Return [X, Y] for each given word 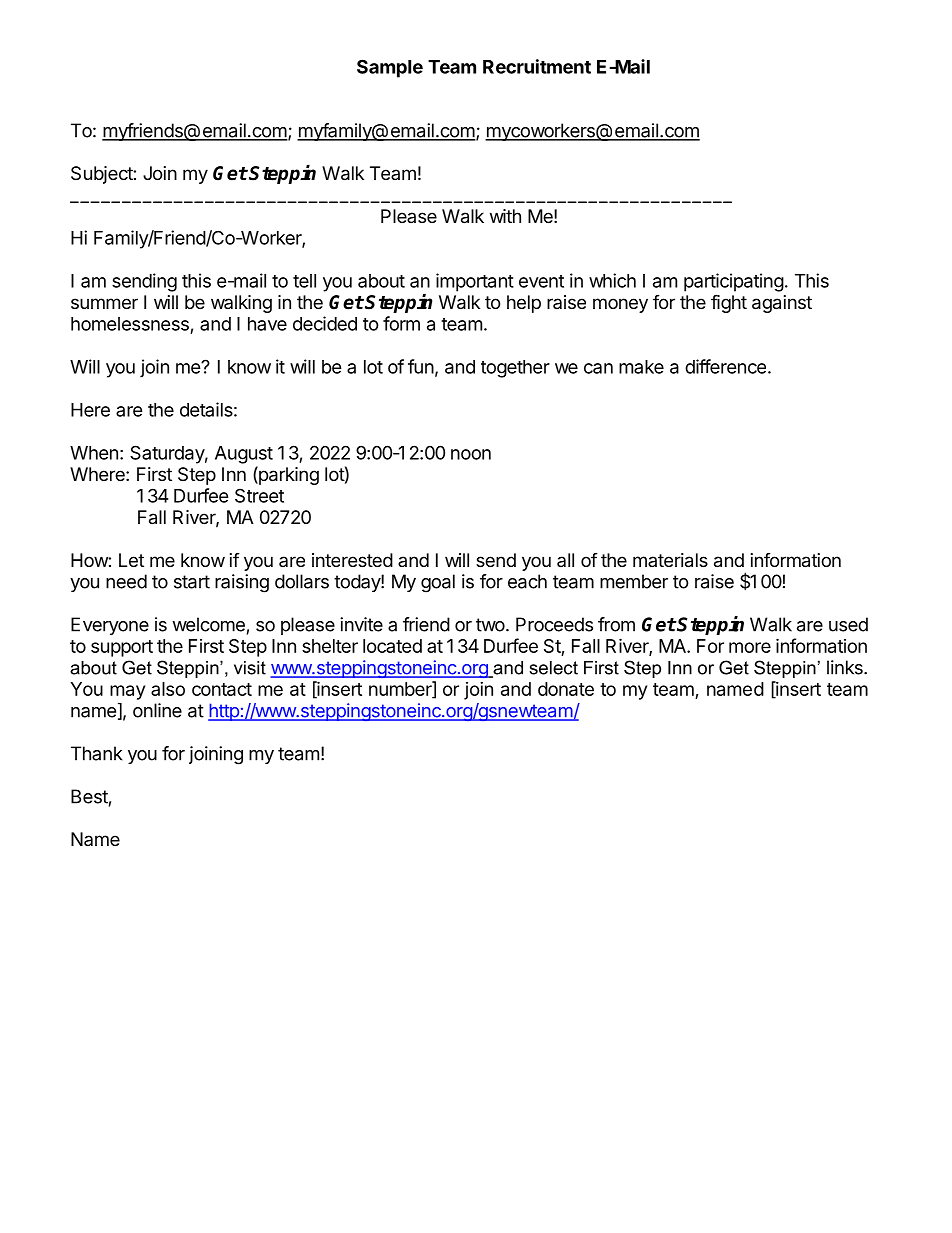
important [475, 282]
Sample [390, 68]
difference [725, 366]
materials [670, 560]
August [244, 455]
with [505, 216]
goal [438, 583]
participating [734, 282]
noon [471, 454]
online [157, 710]
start [192, 582]
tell [304, 281]
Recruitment [537, 66]
